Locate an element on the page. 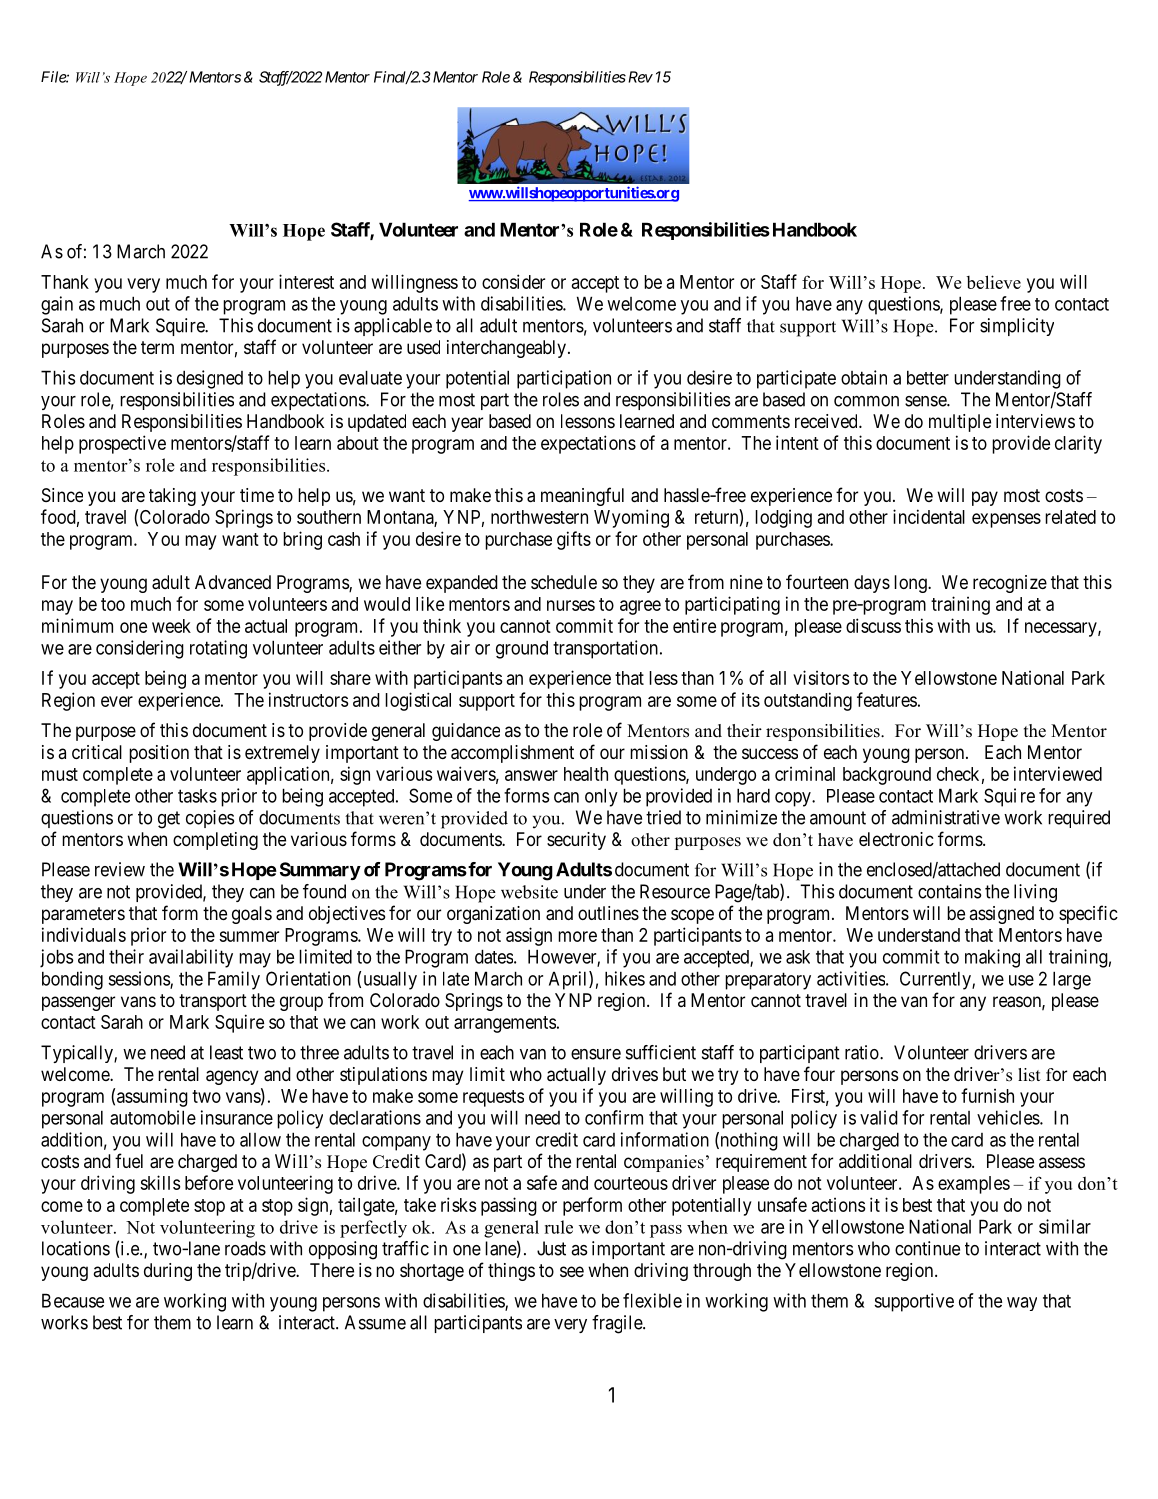  week is located at coordinates (171, 626).
